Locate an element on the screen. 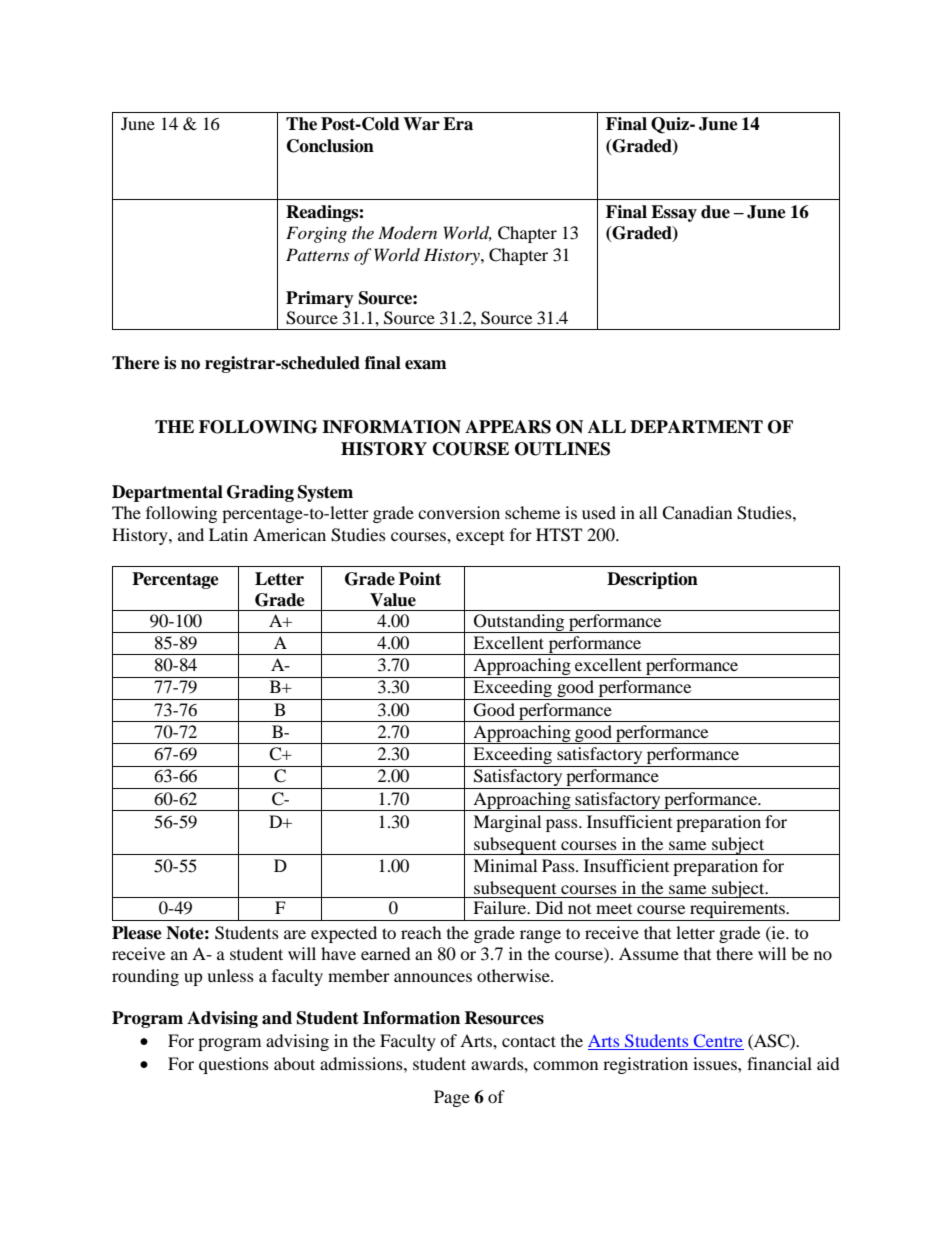 The width and height of the screenshot is (952, 1233). Canadian is located at coordinates (697, 513).
